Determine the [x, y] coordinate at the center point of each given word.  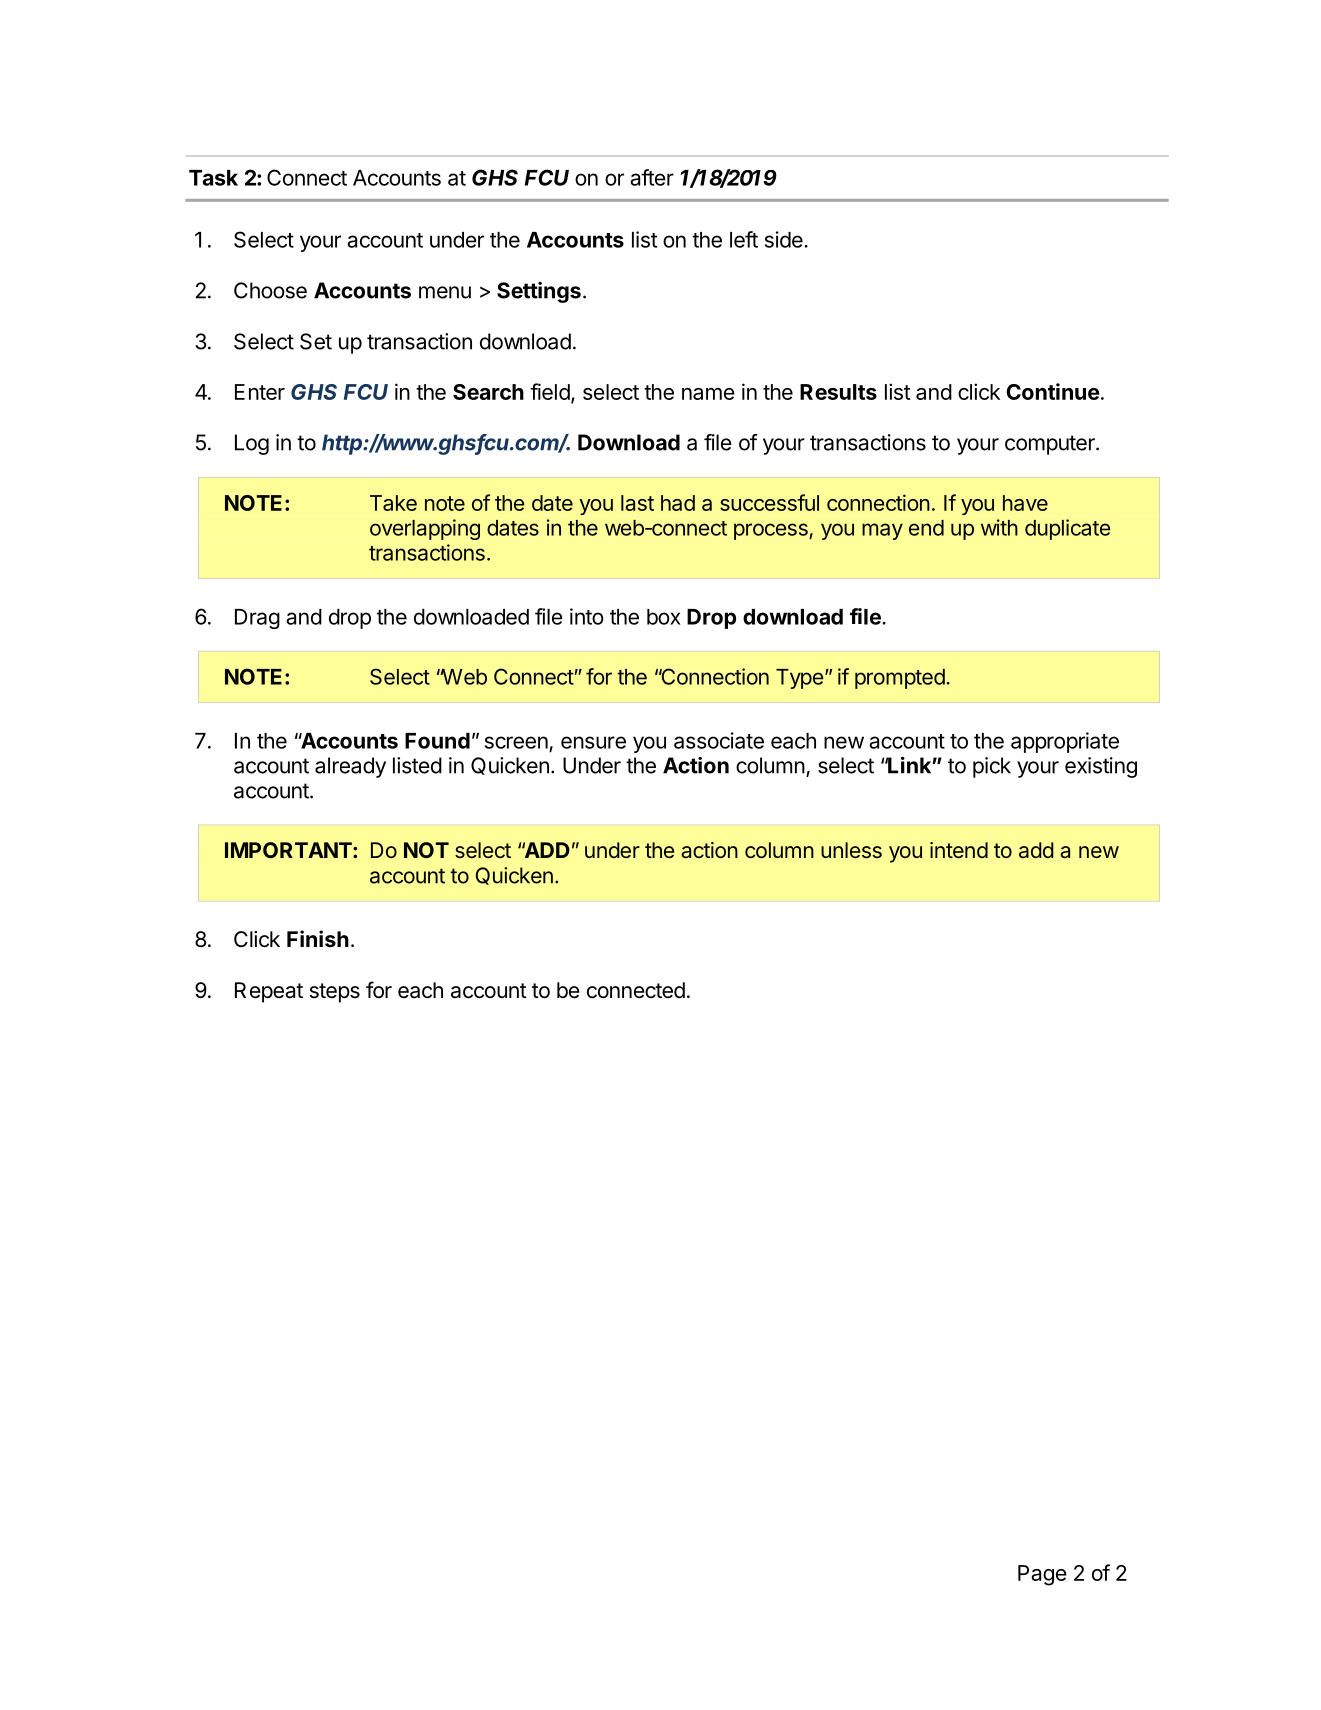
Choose [270, 290]
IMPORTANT [289, 850]
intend [959, 850]
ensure [593, 742]
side [784, 239]
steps [335, 993]
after [652, 177]
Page [1042, 1575]
